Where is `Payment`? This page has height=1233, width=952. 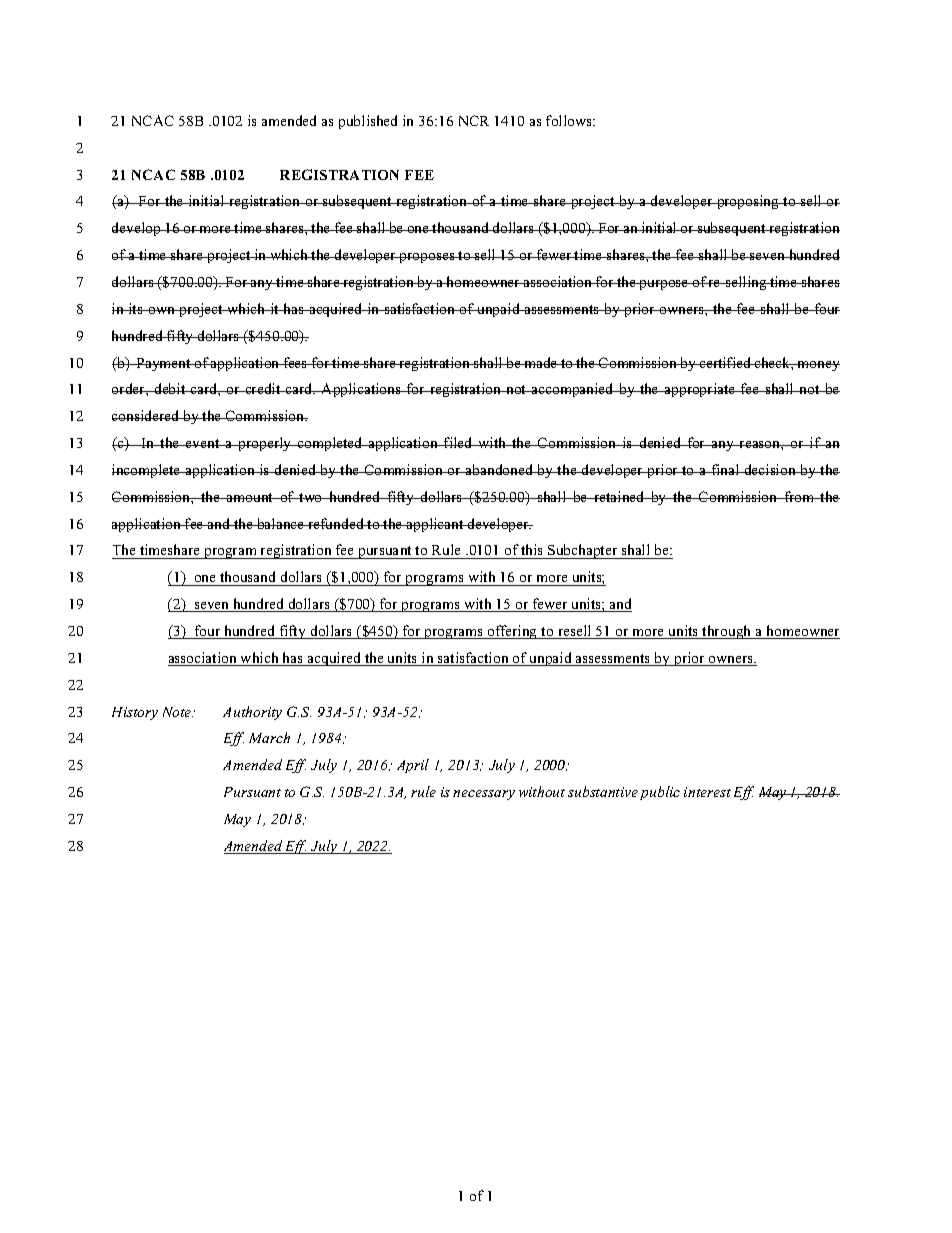
Payment is located at coordinates (163, 364).
